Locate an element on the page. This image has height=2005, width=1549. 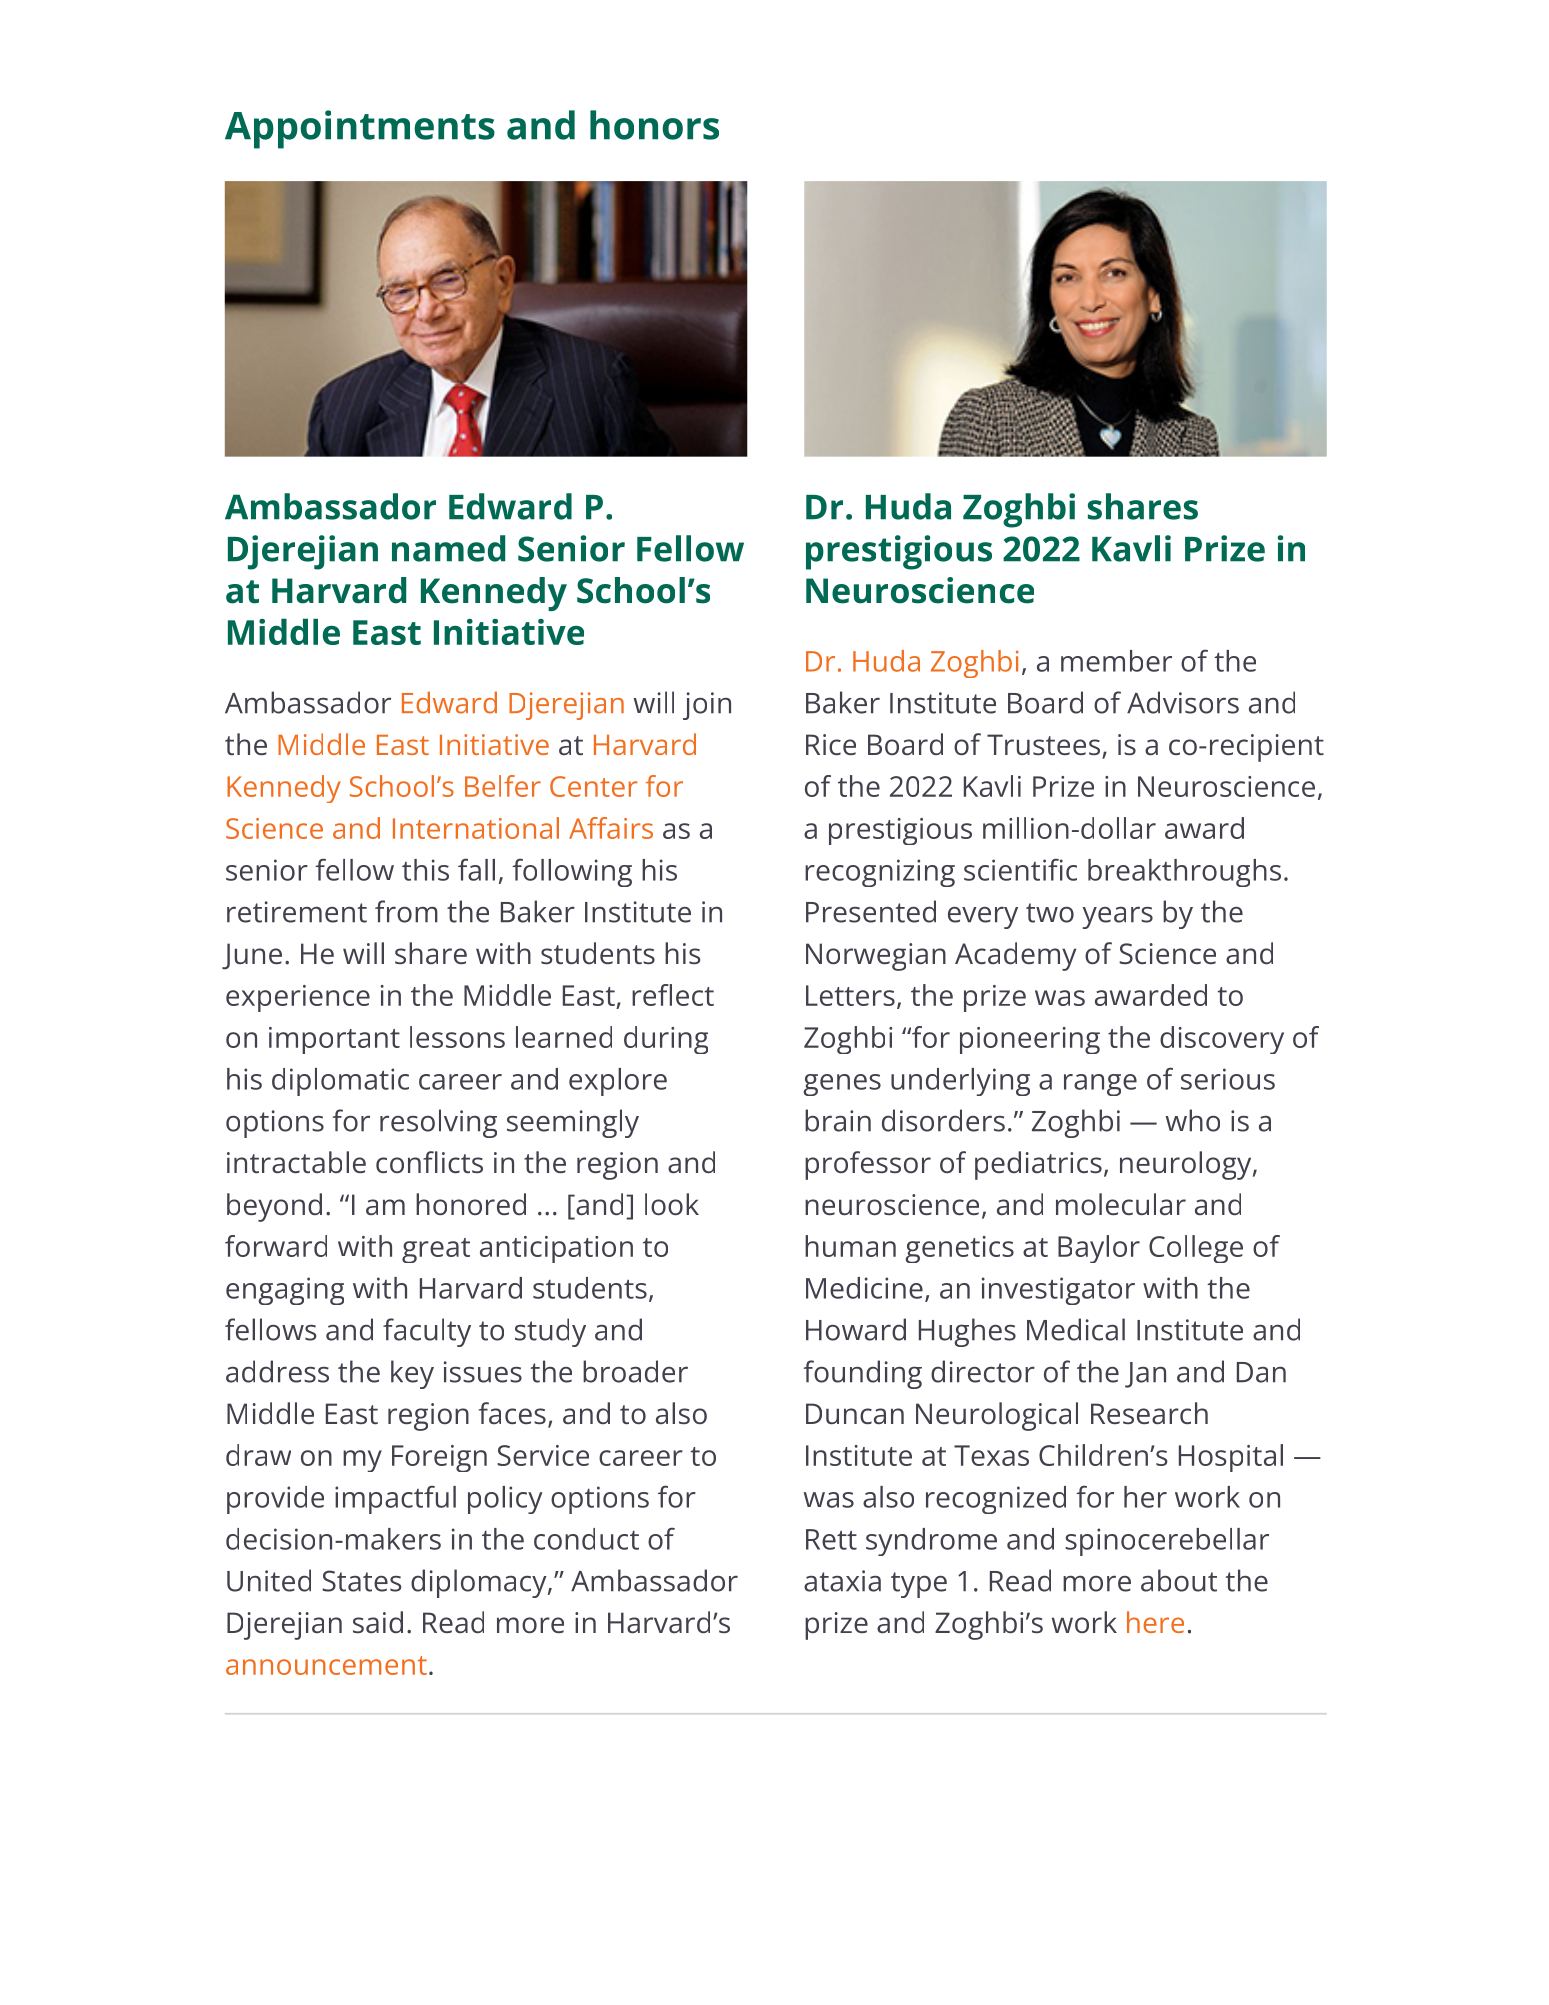
from is located at coordinates (406, 911).
